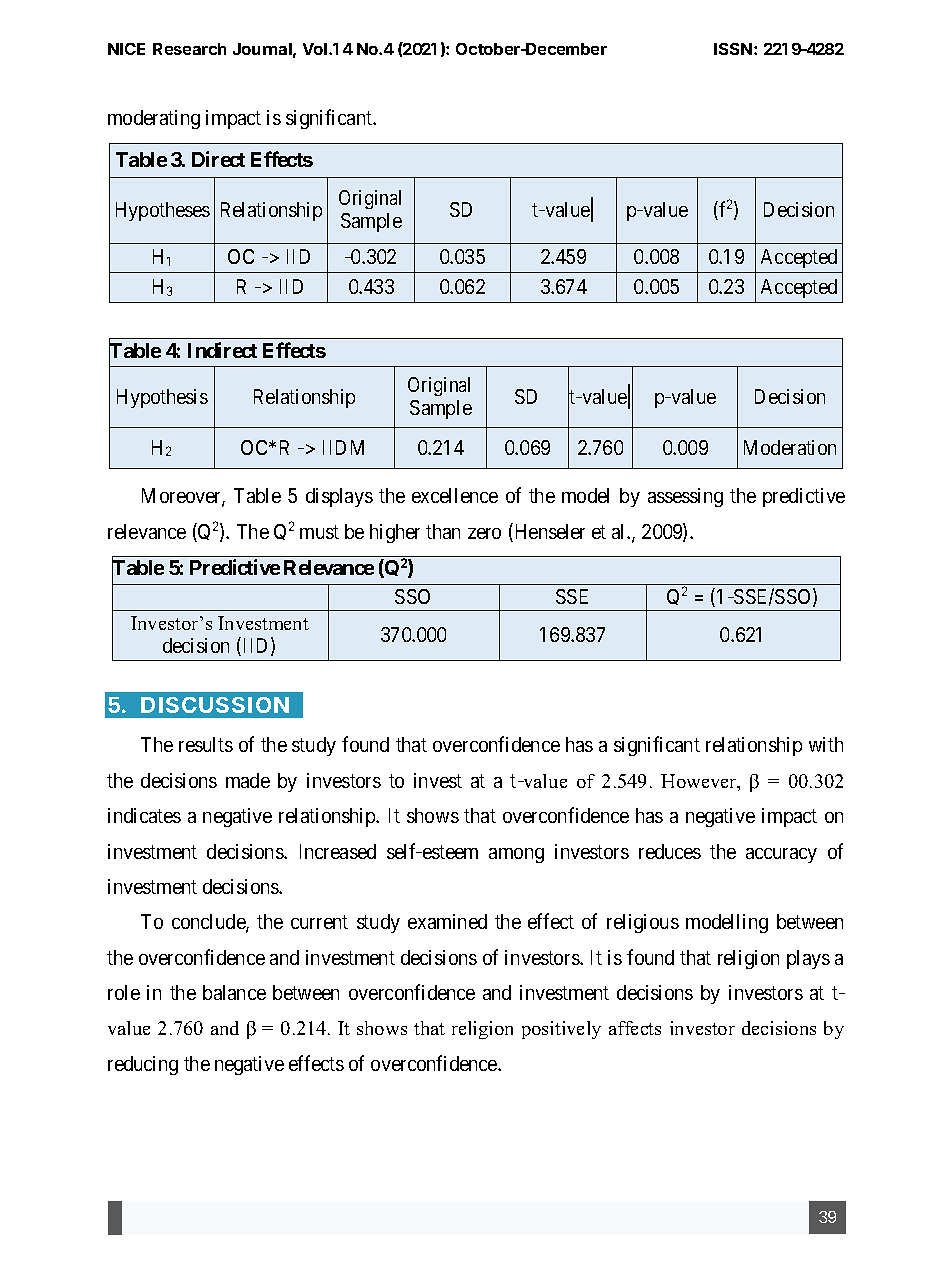 This screenshot has width=952, height=1275. Describe the element at coordinates (561, 1030) in the screenshot. I see `positively` at that location.
